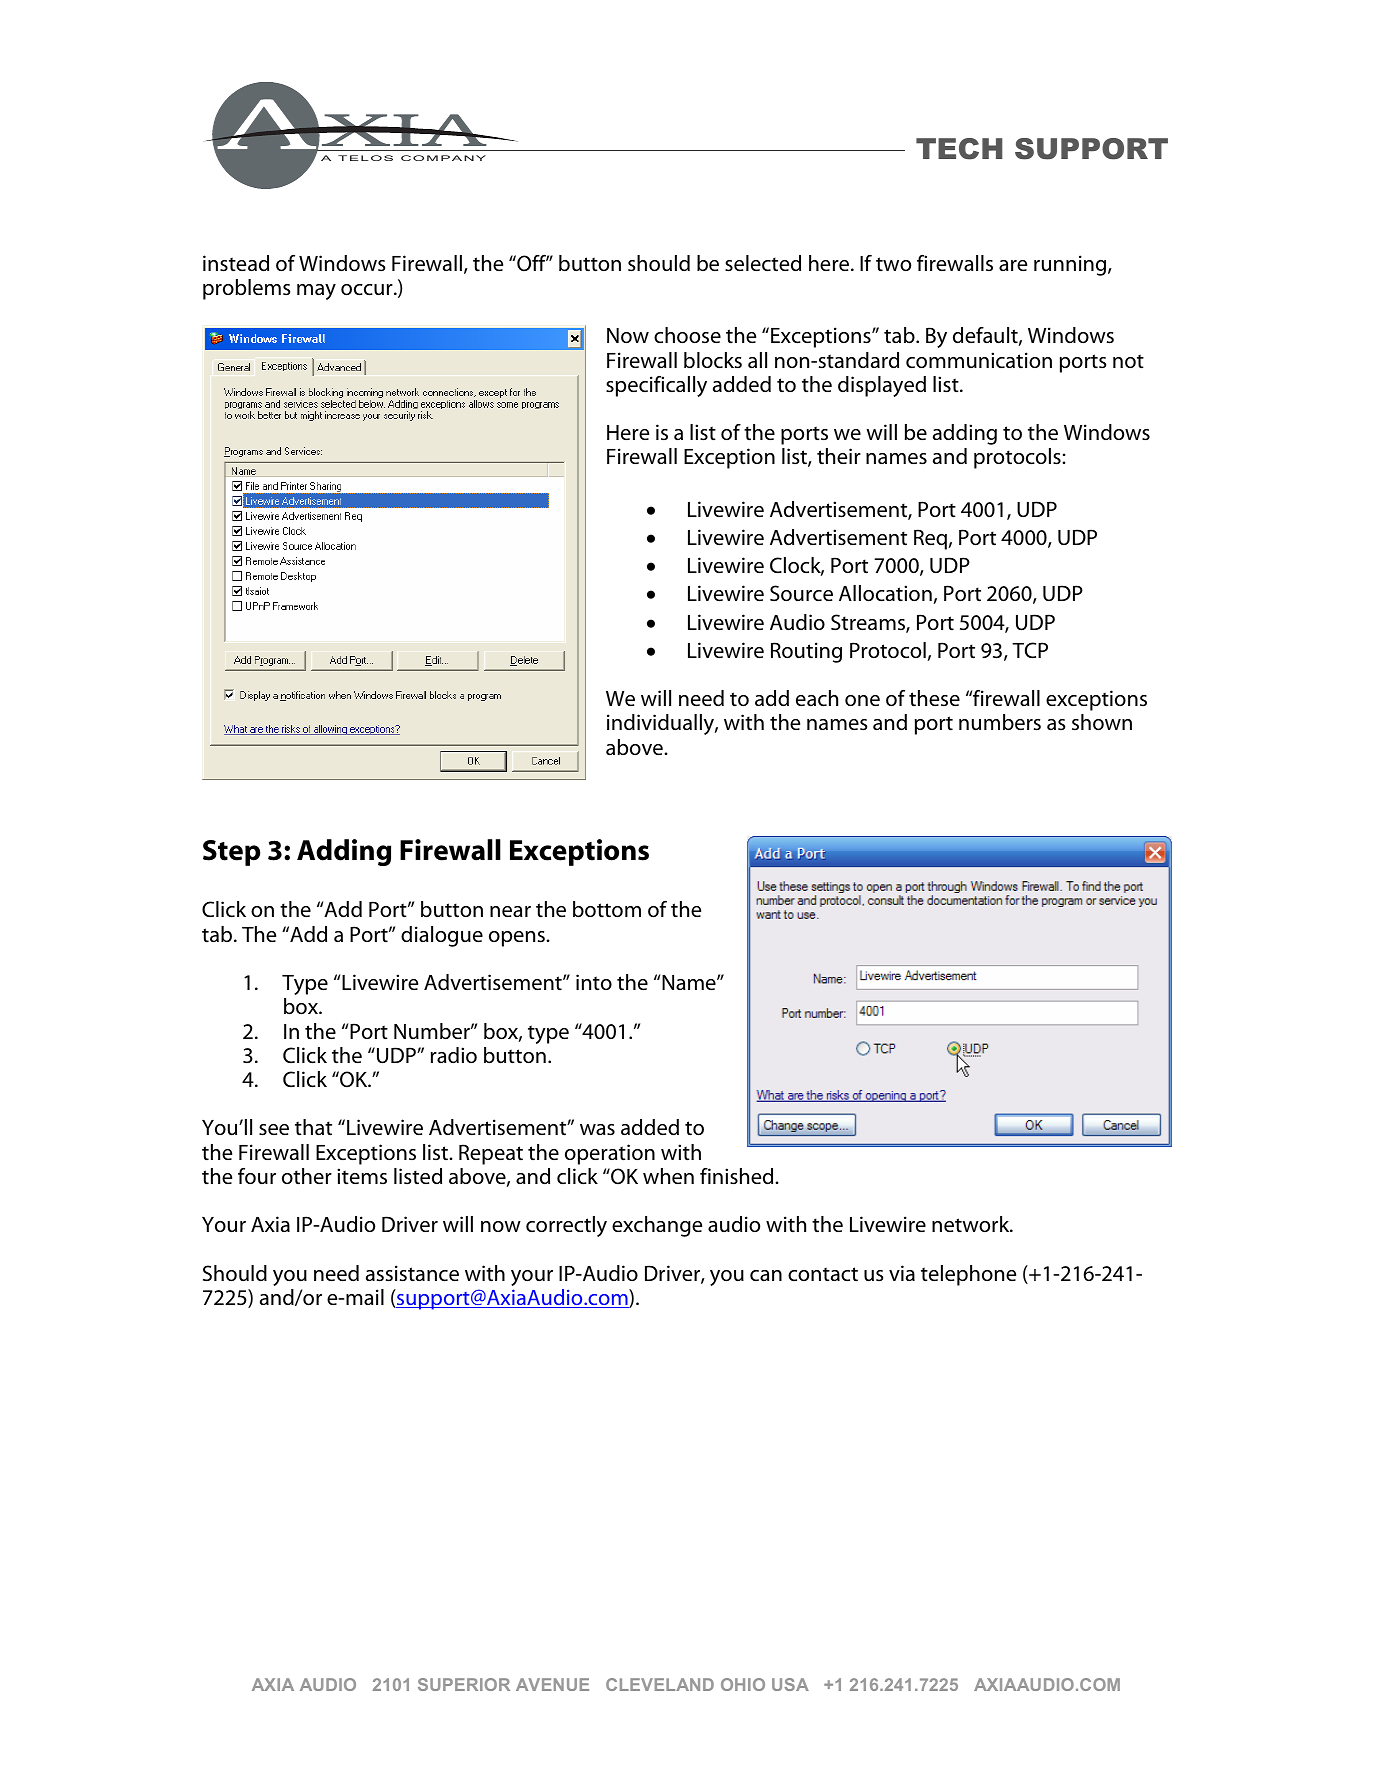  What do you see at coordinates (1102, 722) in the screenshot?
I see `shown` at bounding box center [1102, 722].
